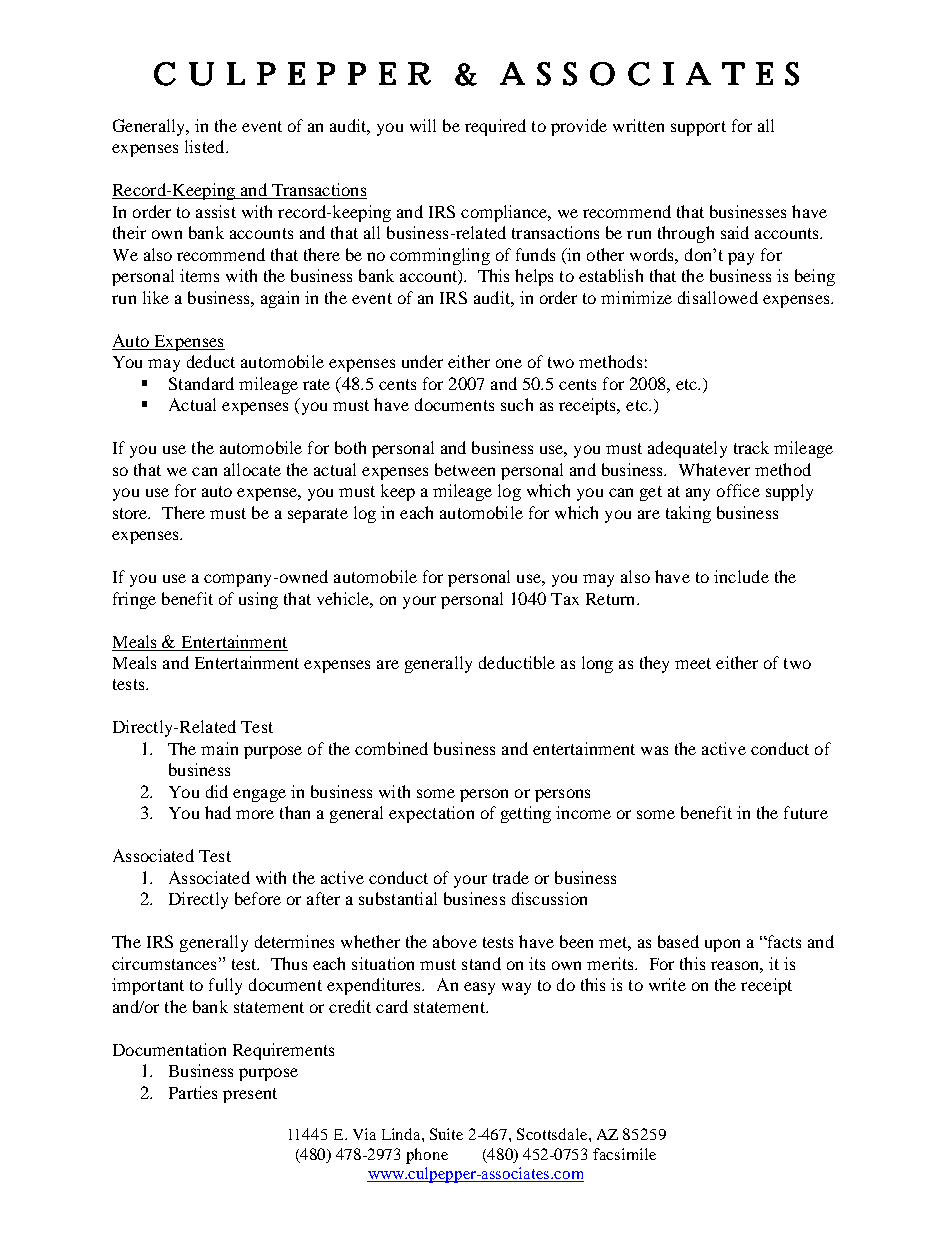  What do you see at coordinates (465, 469) in the screenshot?
I see `between` at bounding box center [465, 469].
